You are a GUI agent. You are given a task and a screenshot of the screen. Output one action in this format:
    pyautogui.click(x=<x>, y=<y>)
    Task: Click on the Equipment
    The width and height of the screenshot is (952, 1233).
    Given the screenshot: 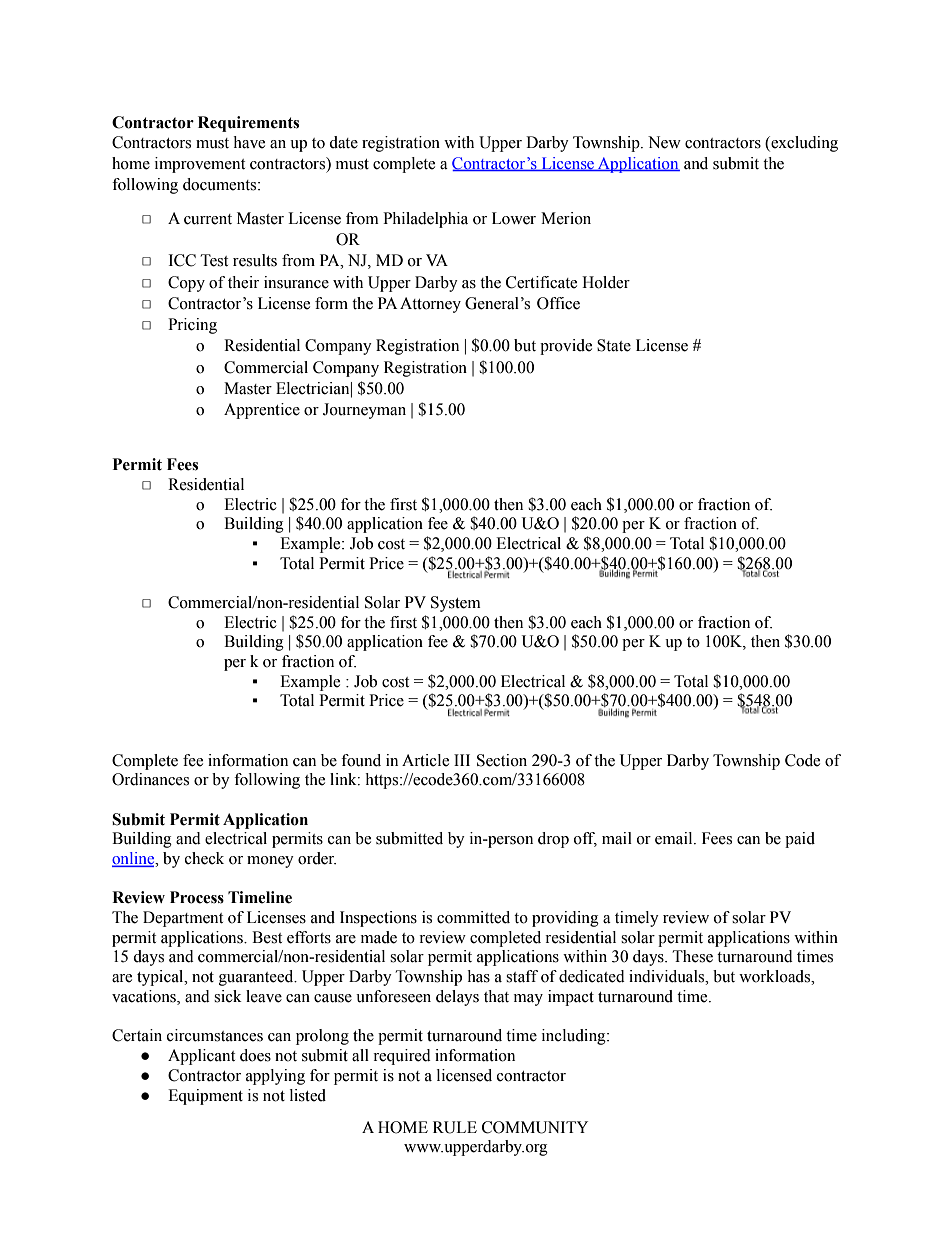 What is the action you would take?
    pyautogui.click(x=205, y=1097)
